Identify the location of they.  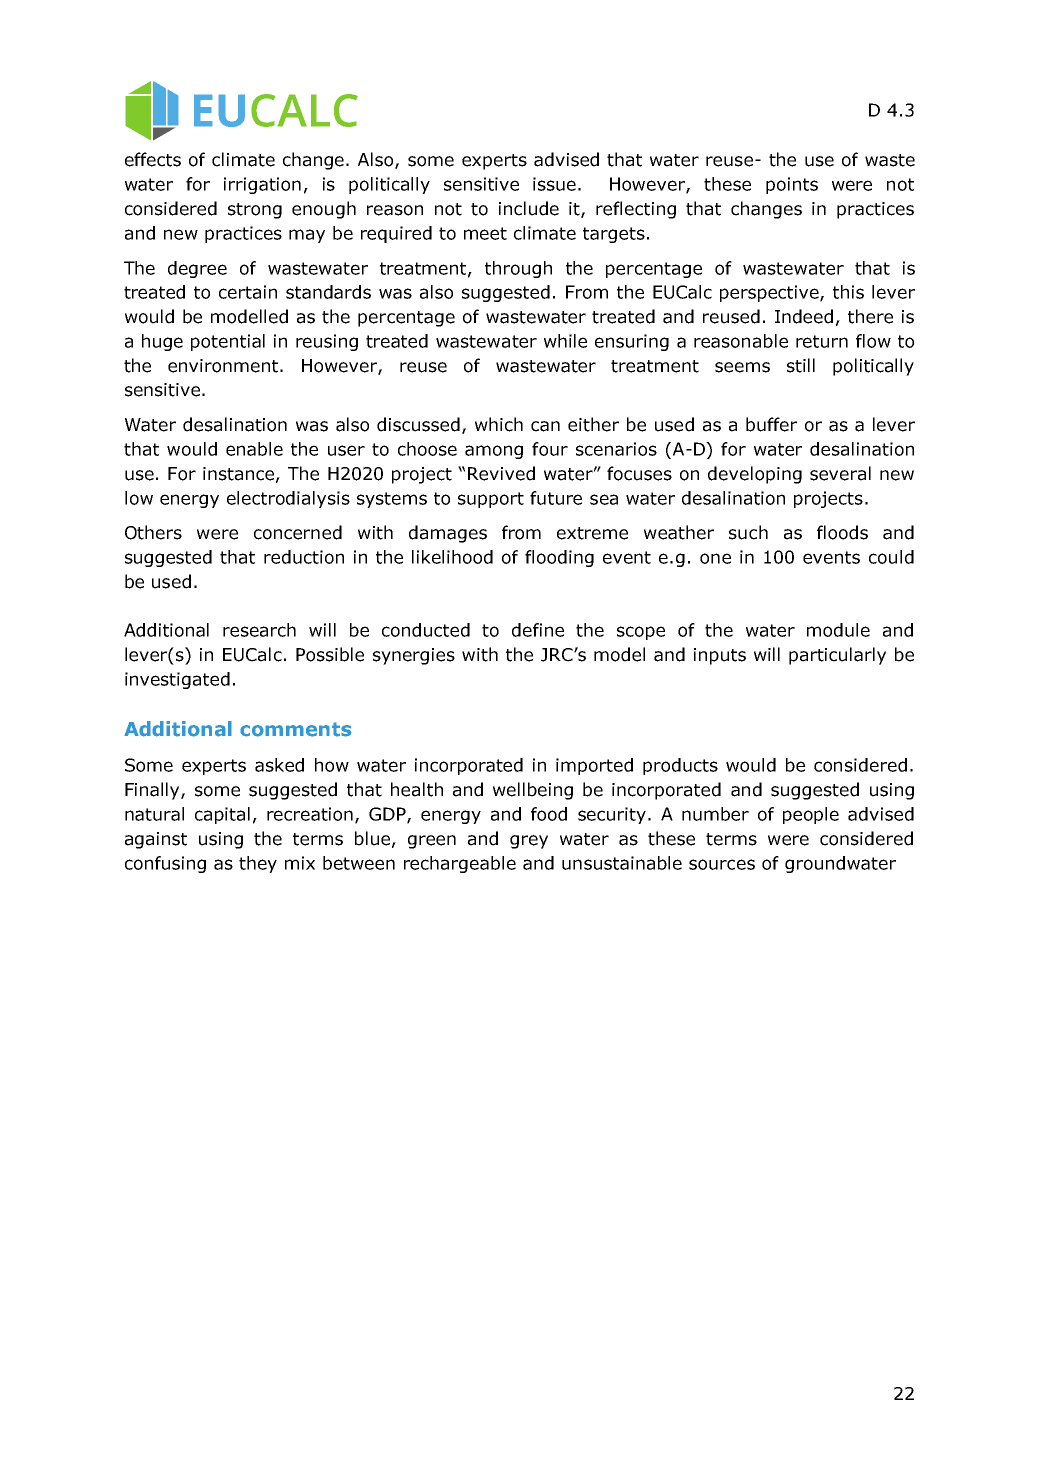
(258, 864).
